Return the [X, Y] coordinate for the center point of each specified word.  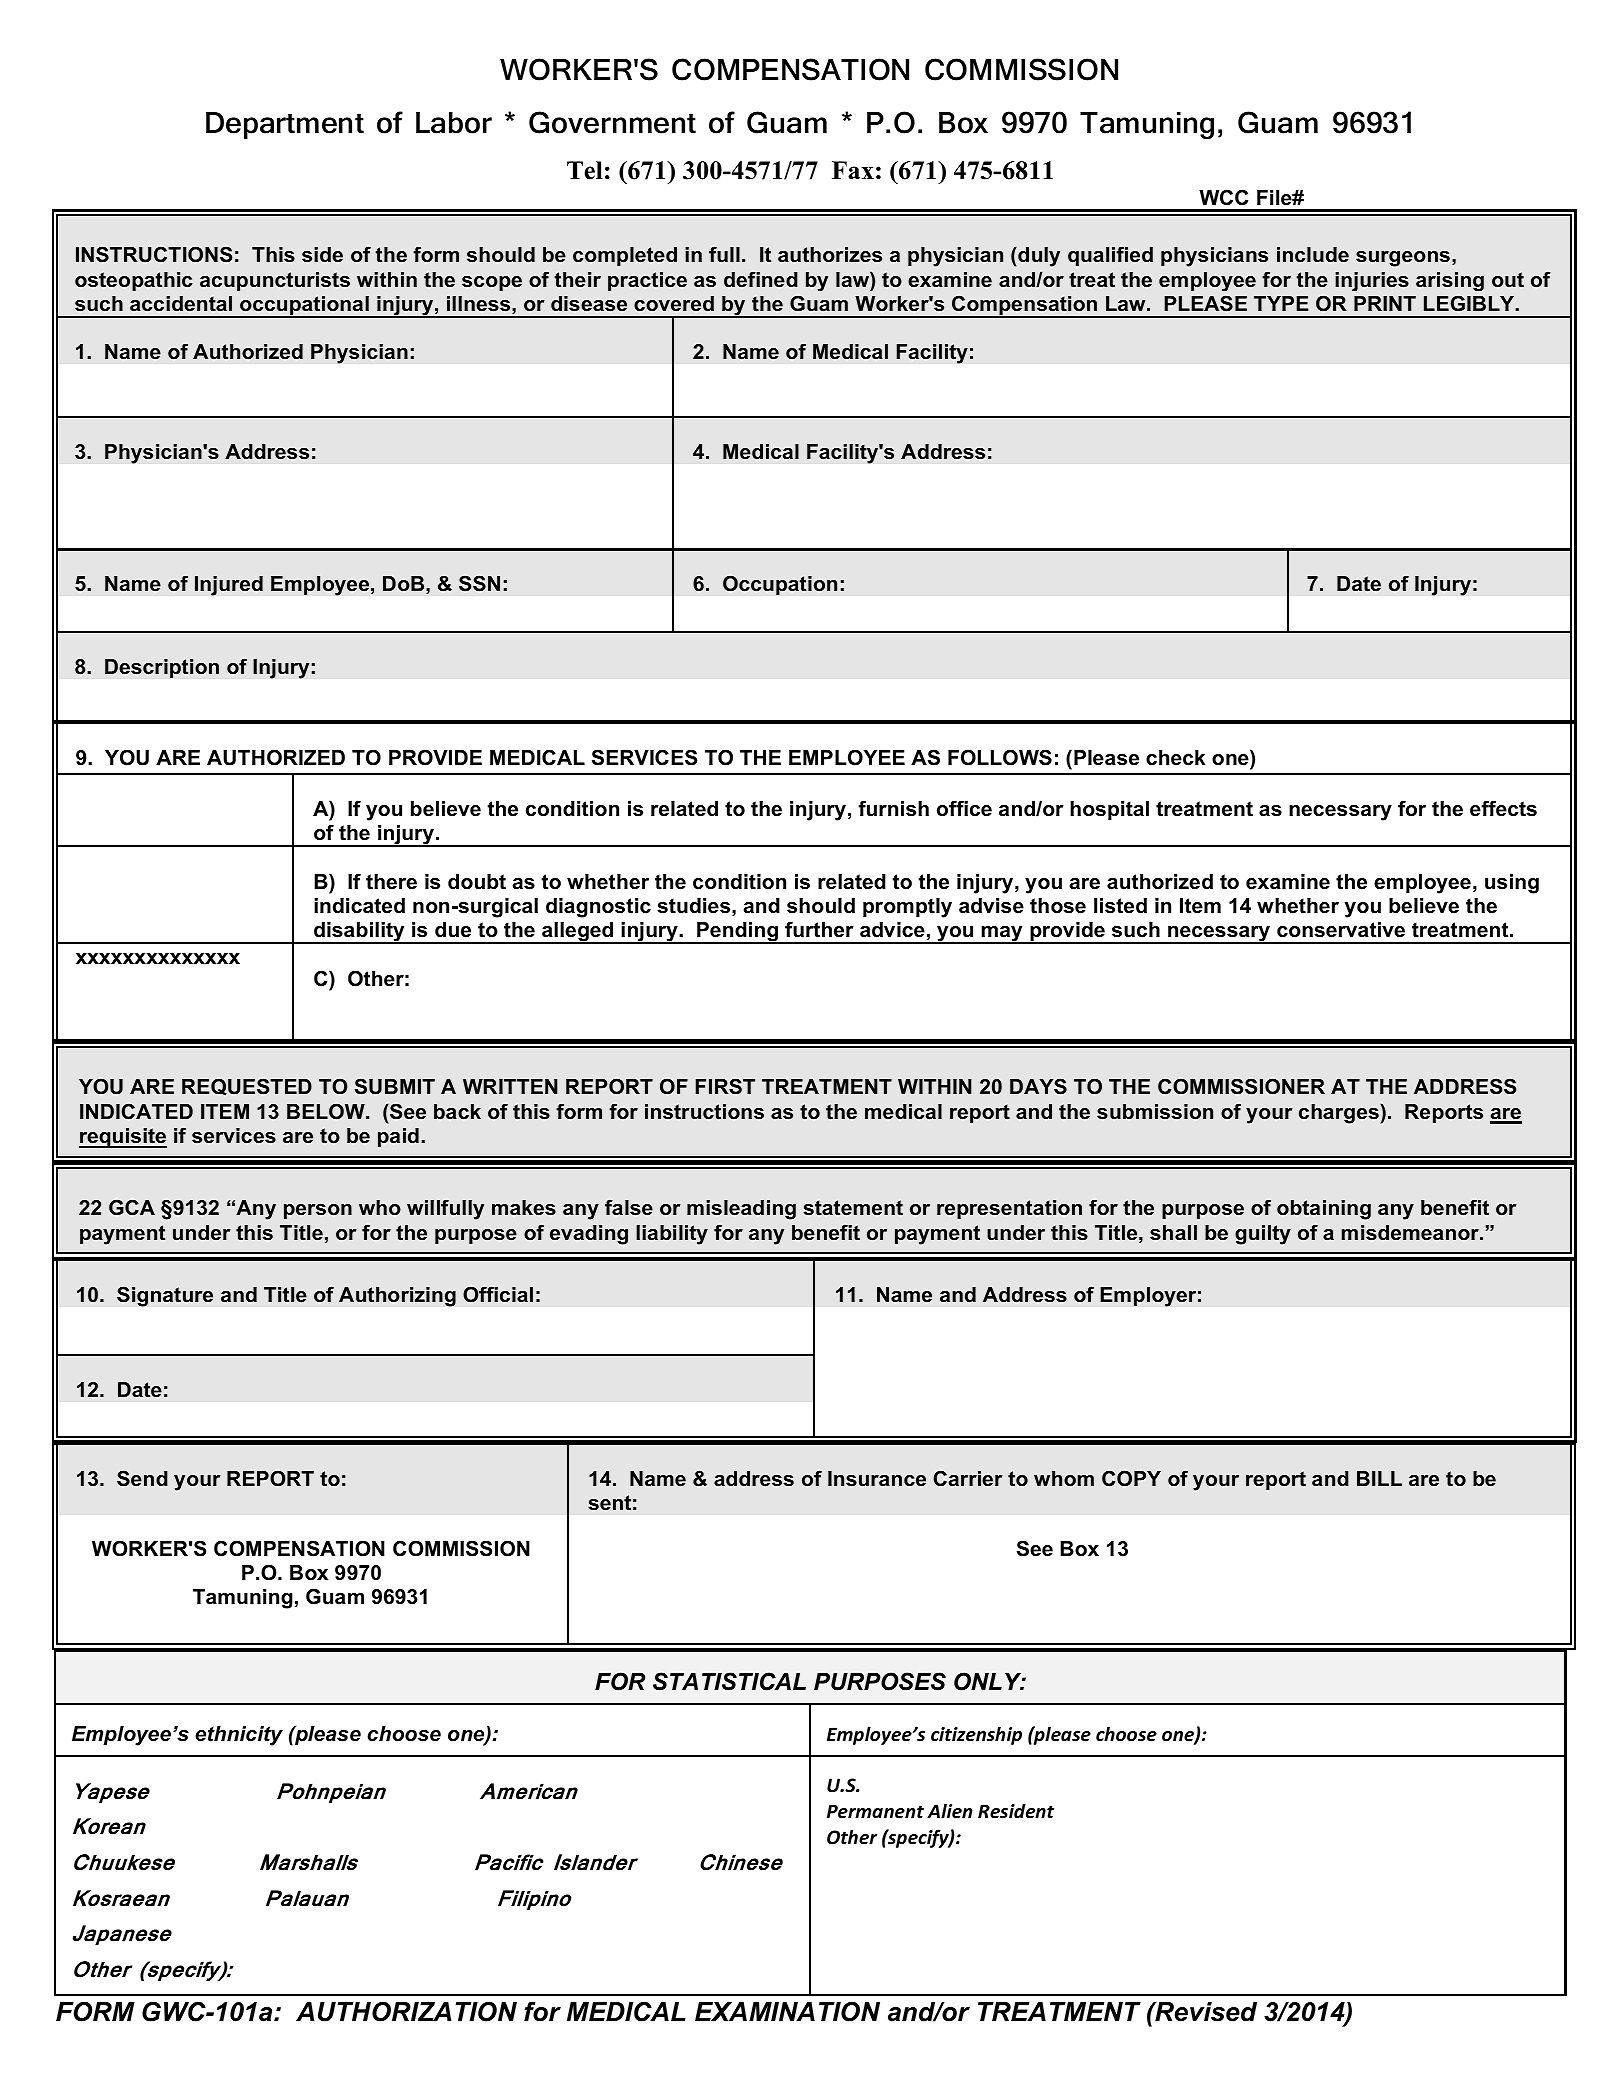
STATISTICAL [729, 1681]
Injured [229, 586]
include [1313, 255]
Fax [853, 170]
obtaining [1324, 1210]
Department [285, 125]
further [819, 929]
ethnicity [239, 1736]
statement [853, 1208]
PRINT [1385, 303]
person [318, 1211]
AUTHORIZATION [406, 2012]
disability [359, 933]
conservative [1341, 930]
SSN [479, 583]
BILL [1379, 1478]
